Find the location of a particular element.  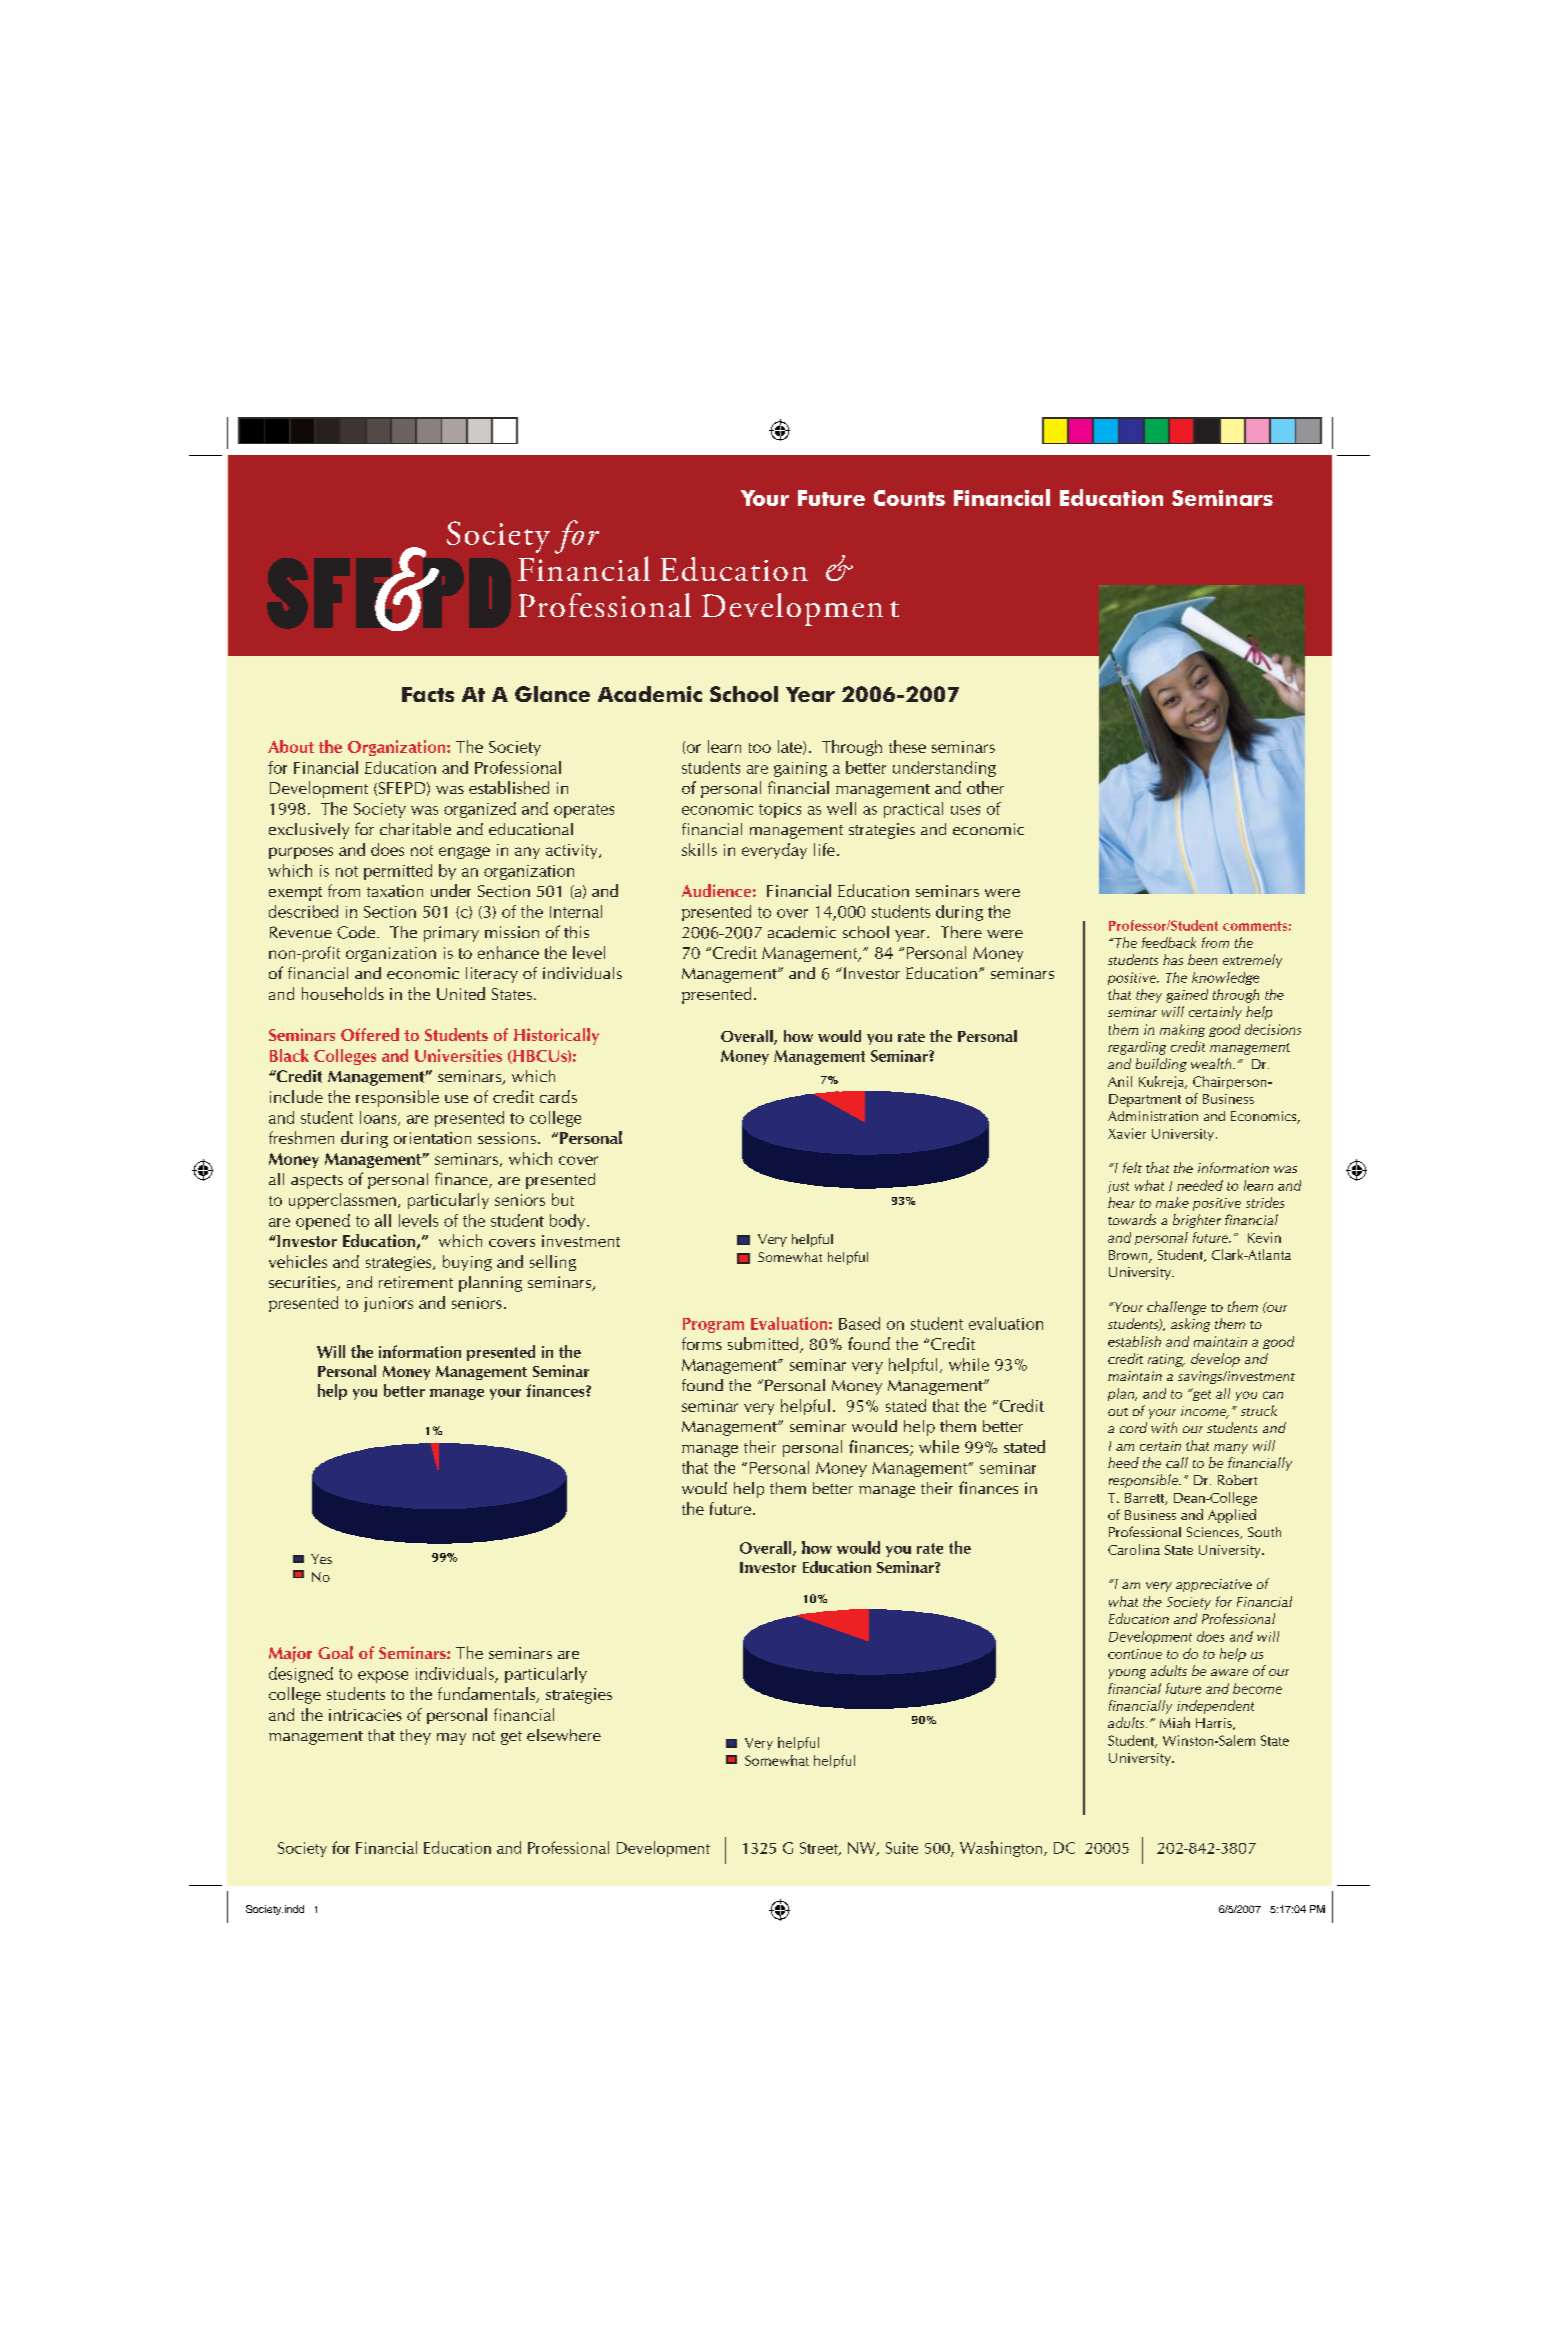

may is located at coordinates (451, 1739).
